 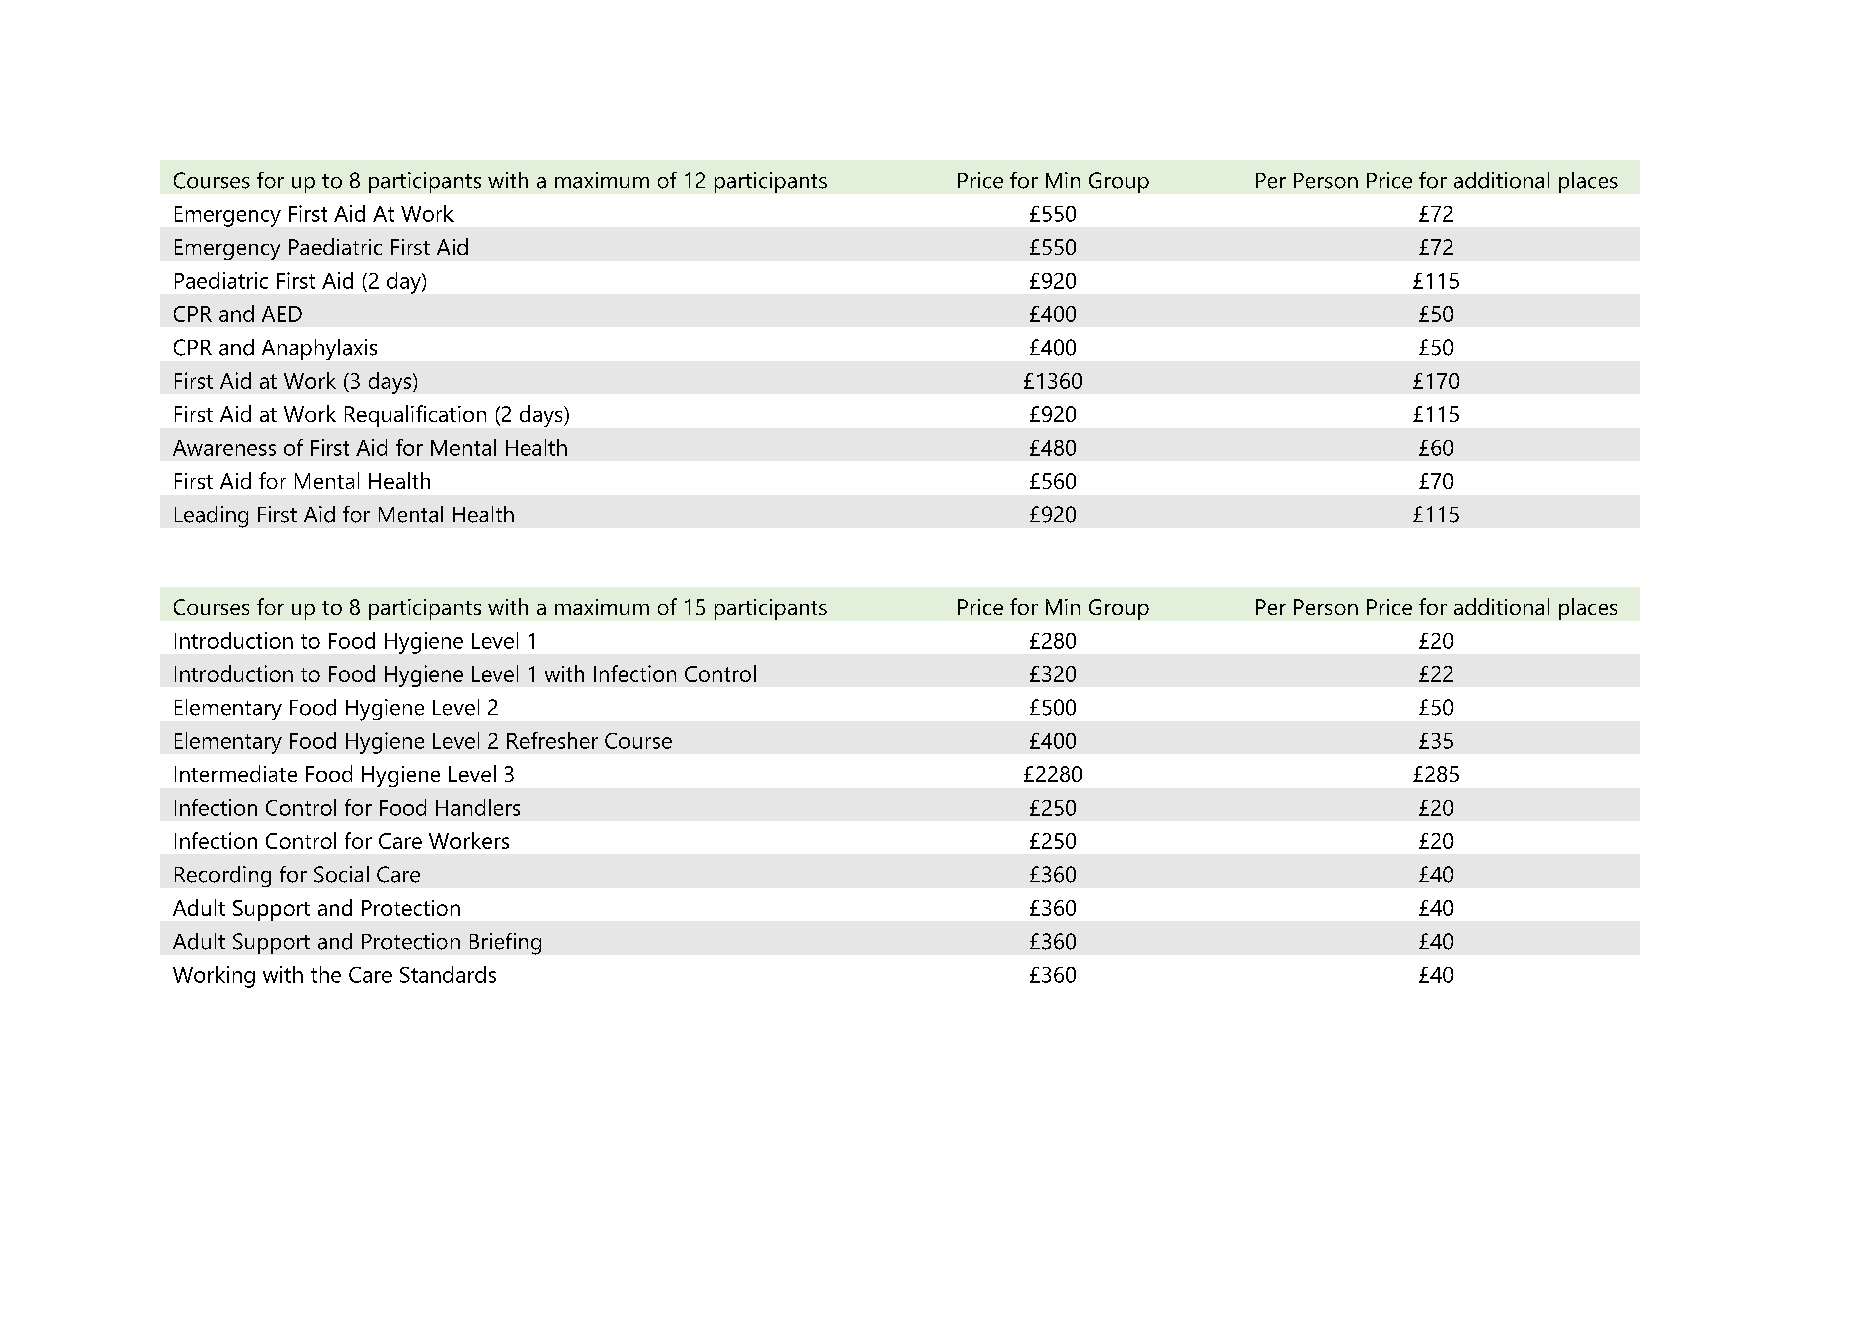 What do you see at coordinates (448, 974) in the screenshot?
I see `Standards` at bounding box center [448, 974].
